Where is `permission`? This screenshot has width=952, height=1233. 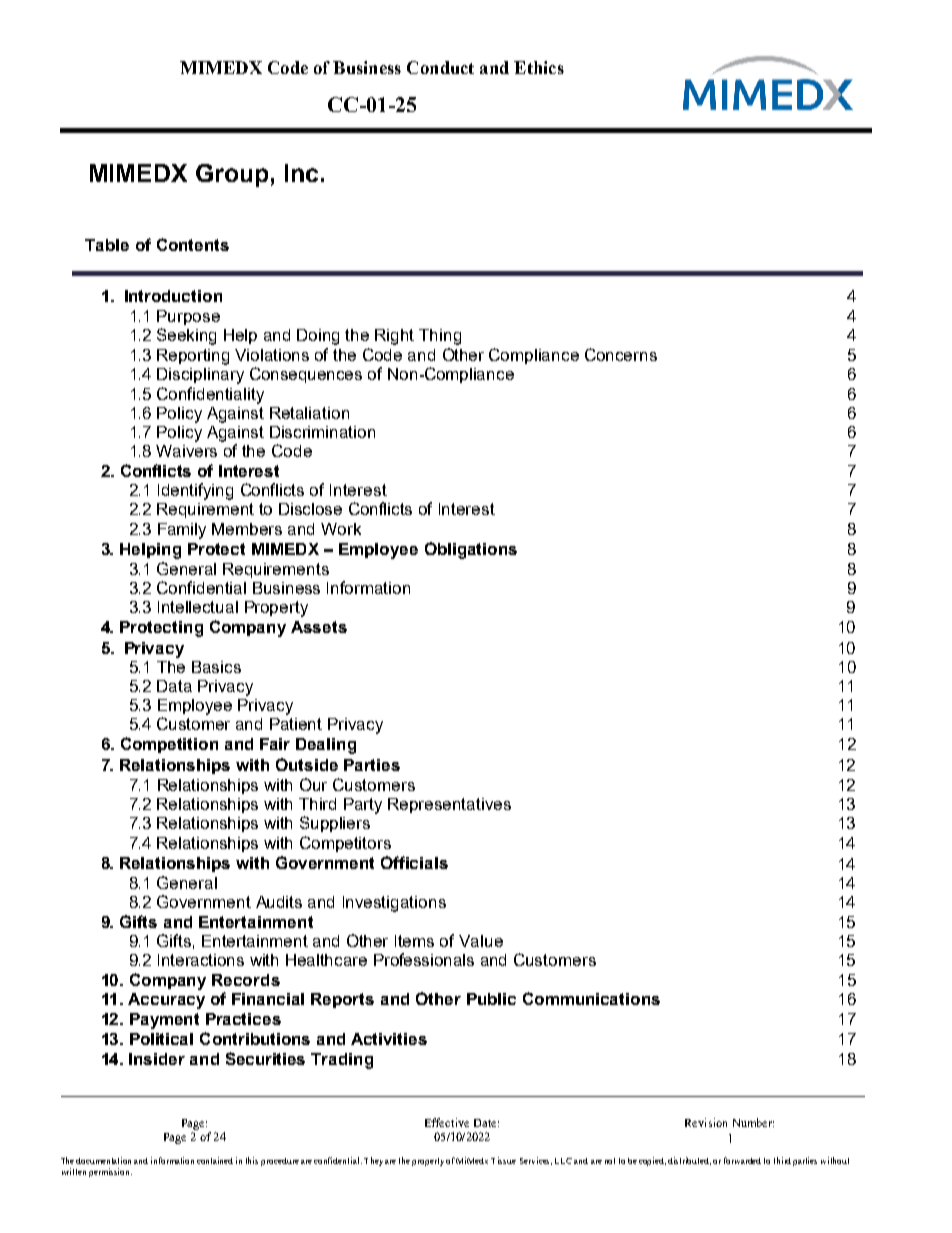
permission is located at coordinates (110, 1172).
